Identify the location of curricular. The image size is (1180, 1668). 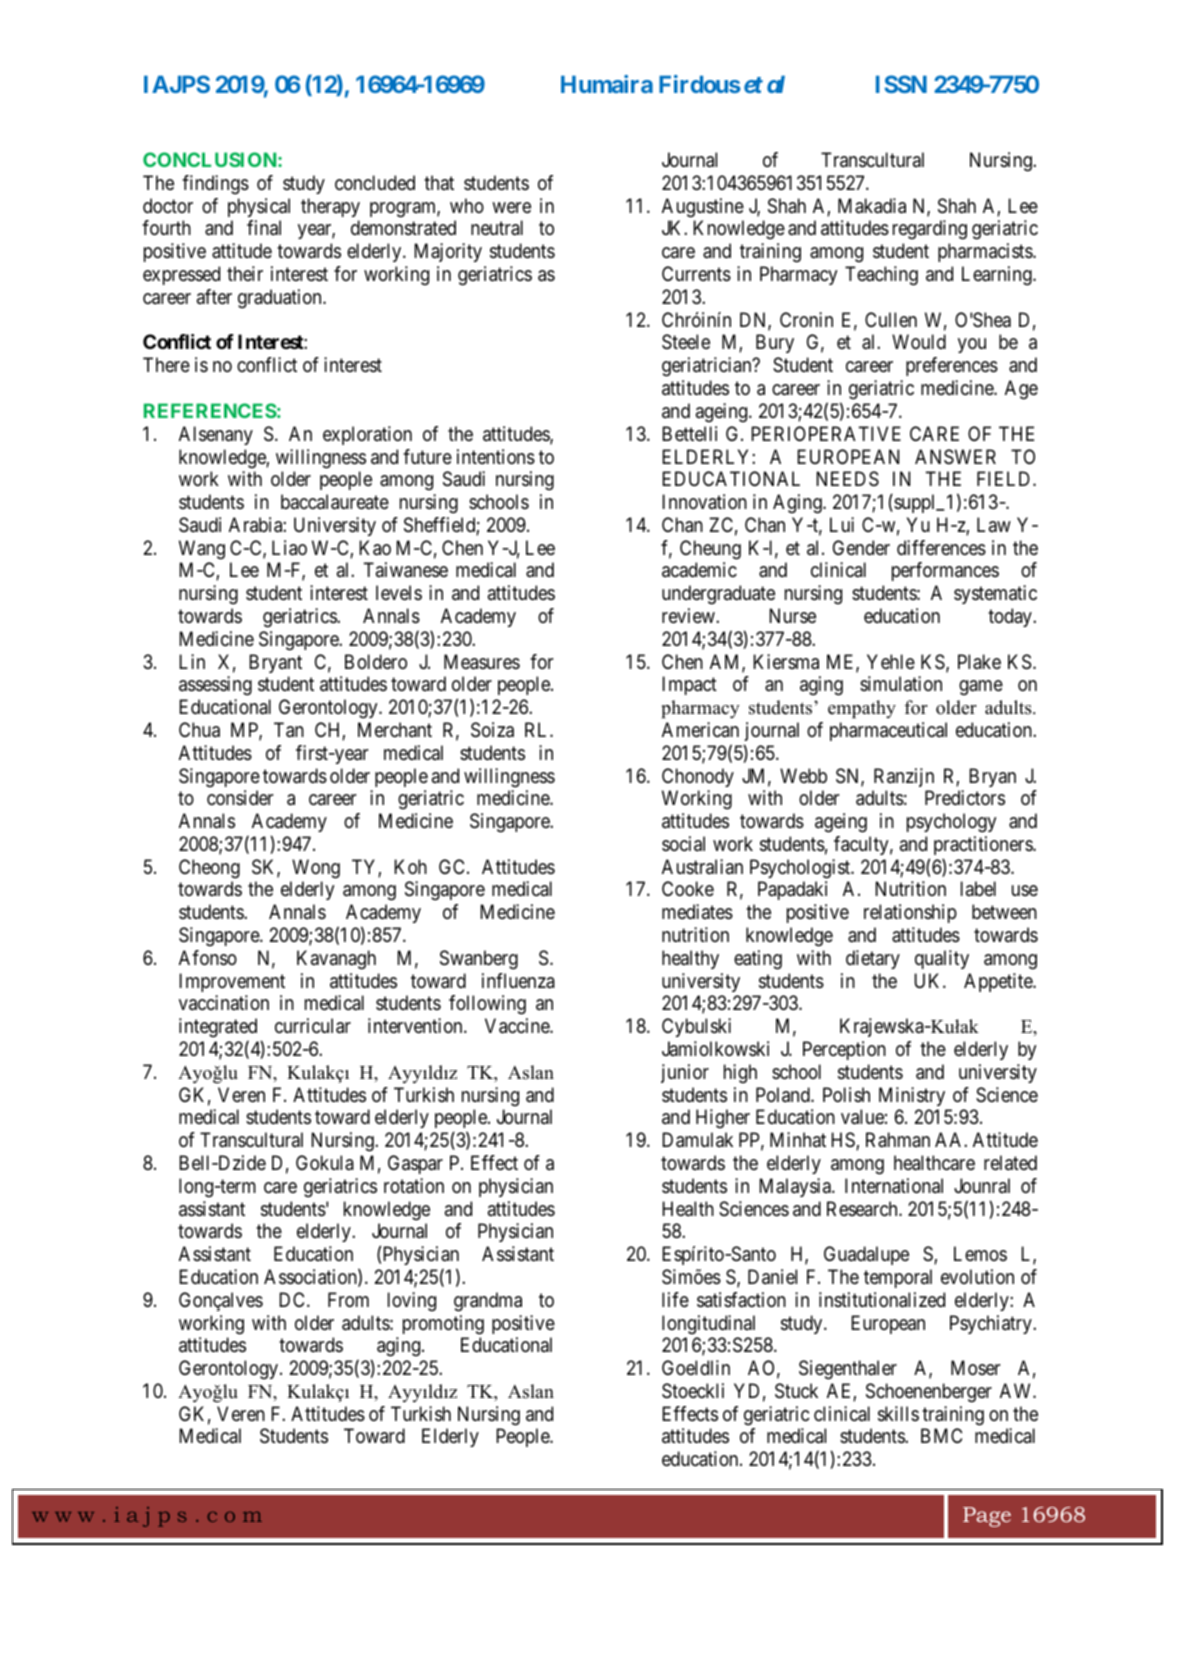
(313, 1026).
